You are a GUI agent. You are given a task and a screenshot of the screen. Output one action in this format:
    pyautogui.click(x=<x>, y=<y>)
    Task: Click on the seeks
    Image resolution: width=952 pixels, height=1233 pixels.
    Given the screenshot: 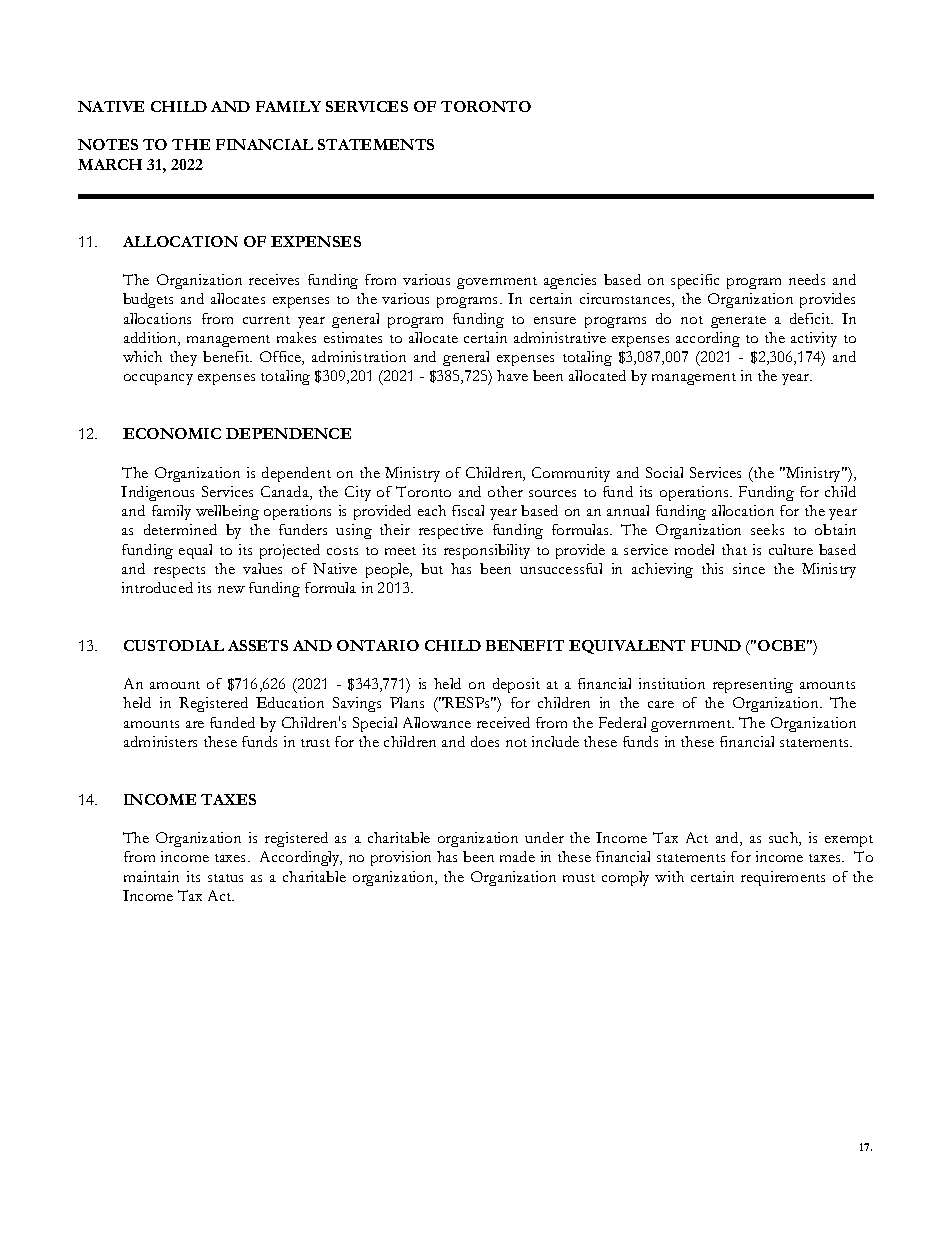 What is the action you would take?
    pyautogui.click(x=767, y=529)
